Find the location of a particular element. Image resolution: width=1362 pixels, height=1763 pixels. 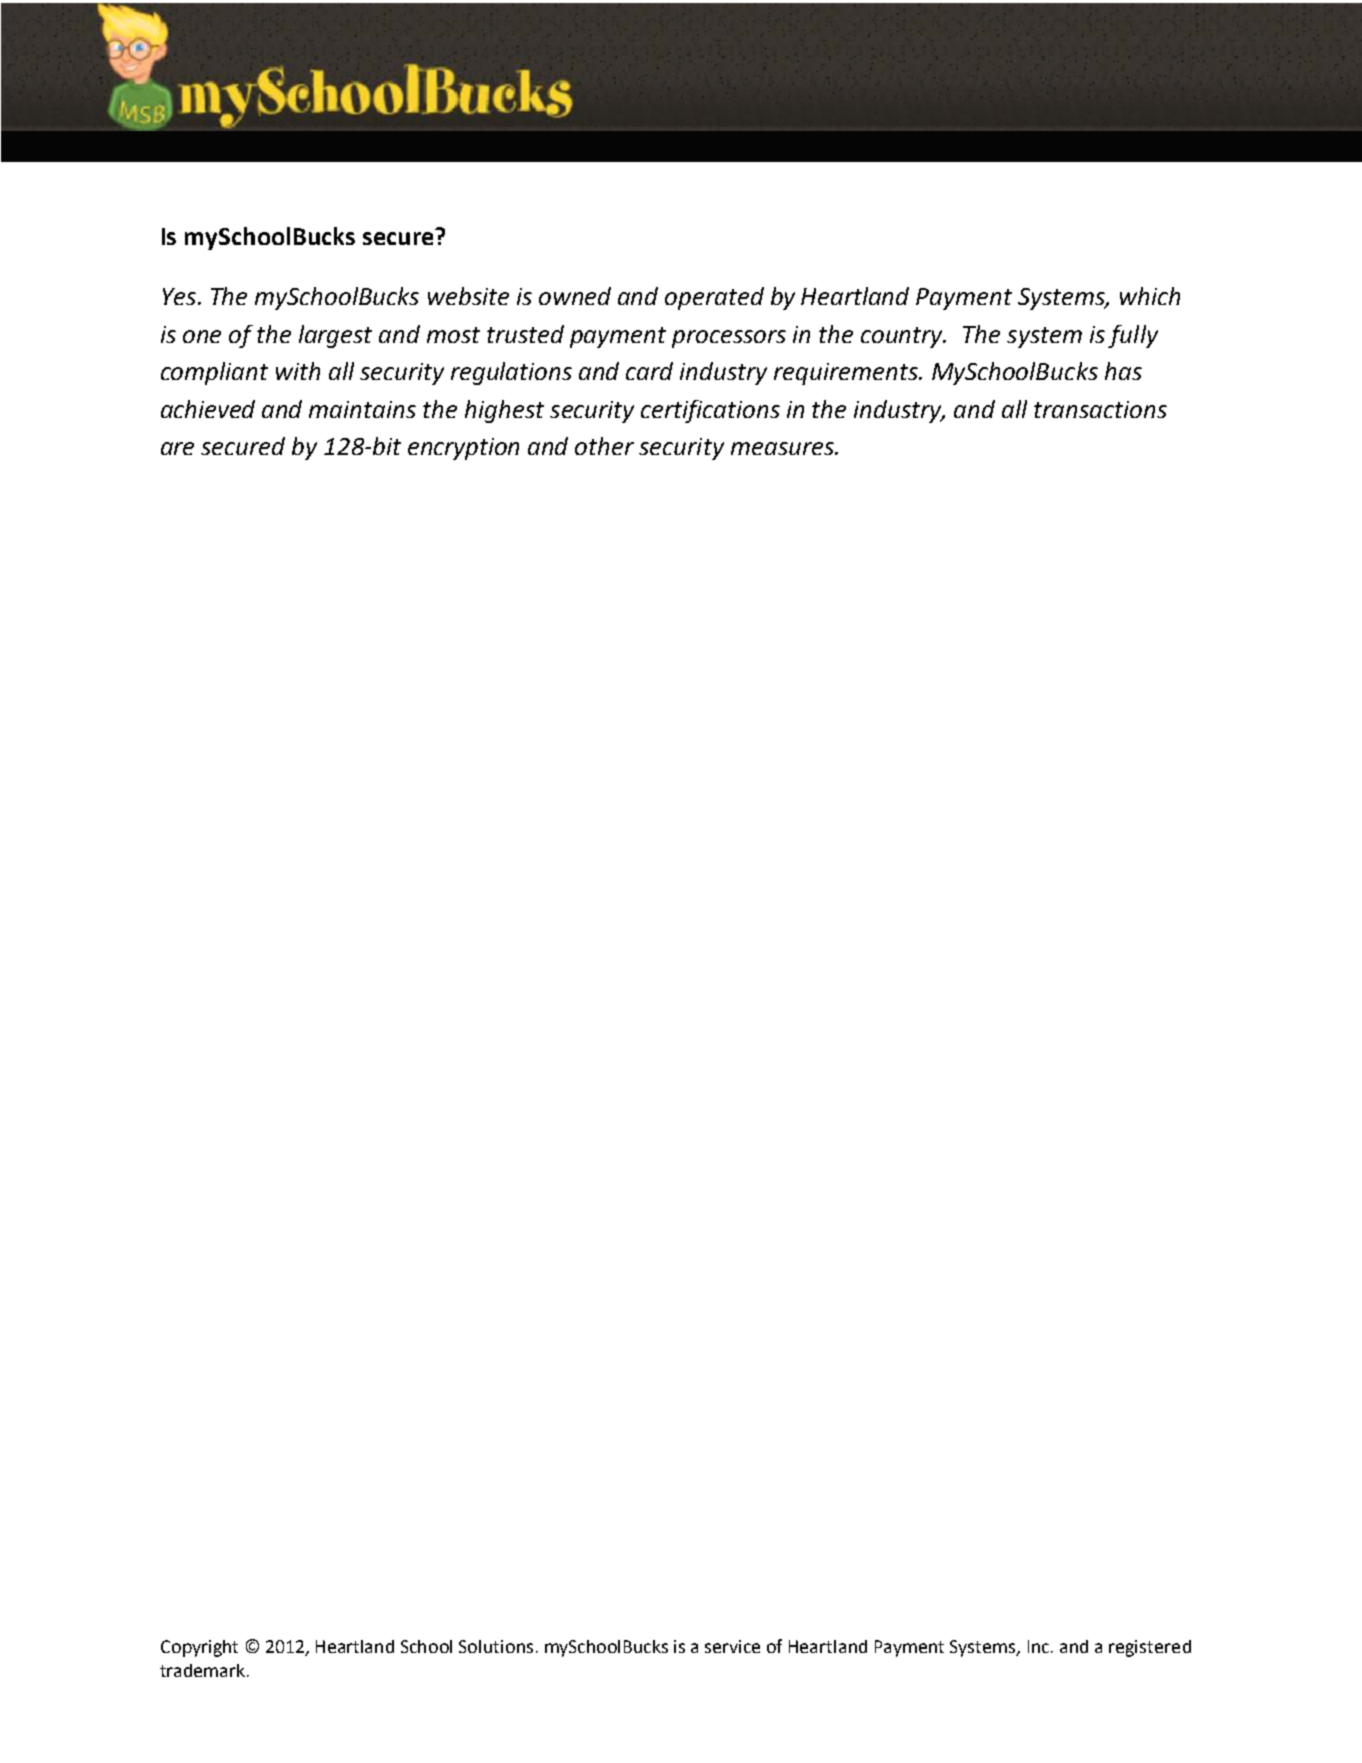

Inc is located at coordinates (1040, 1646).
